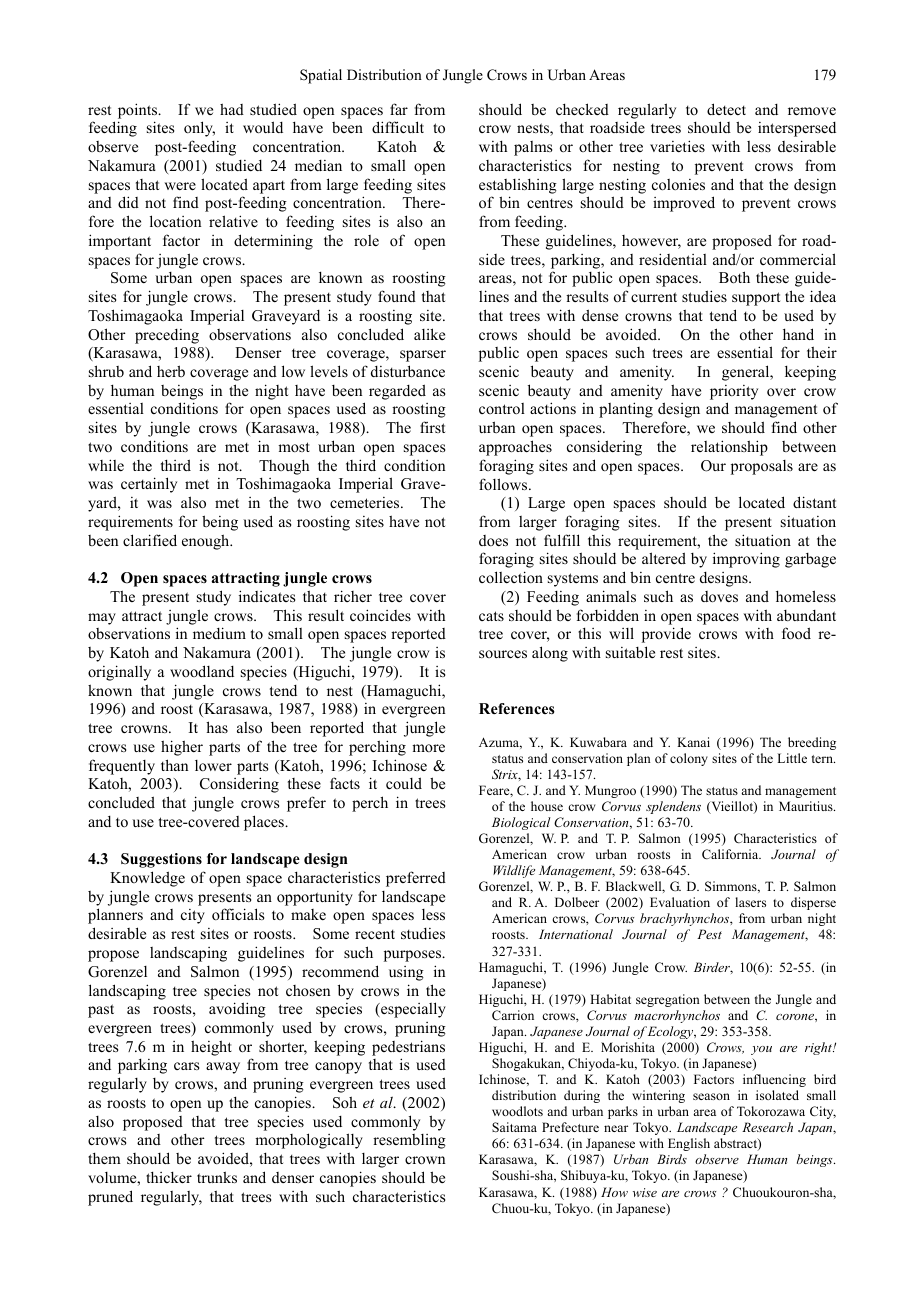 The height and width of the image is (1308, 924). What do you see at coordinates (719, 596) in the image?
I see `doves` at bounding box center [719, 596].
